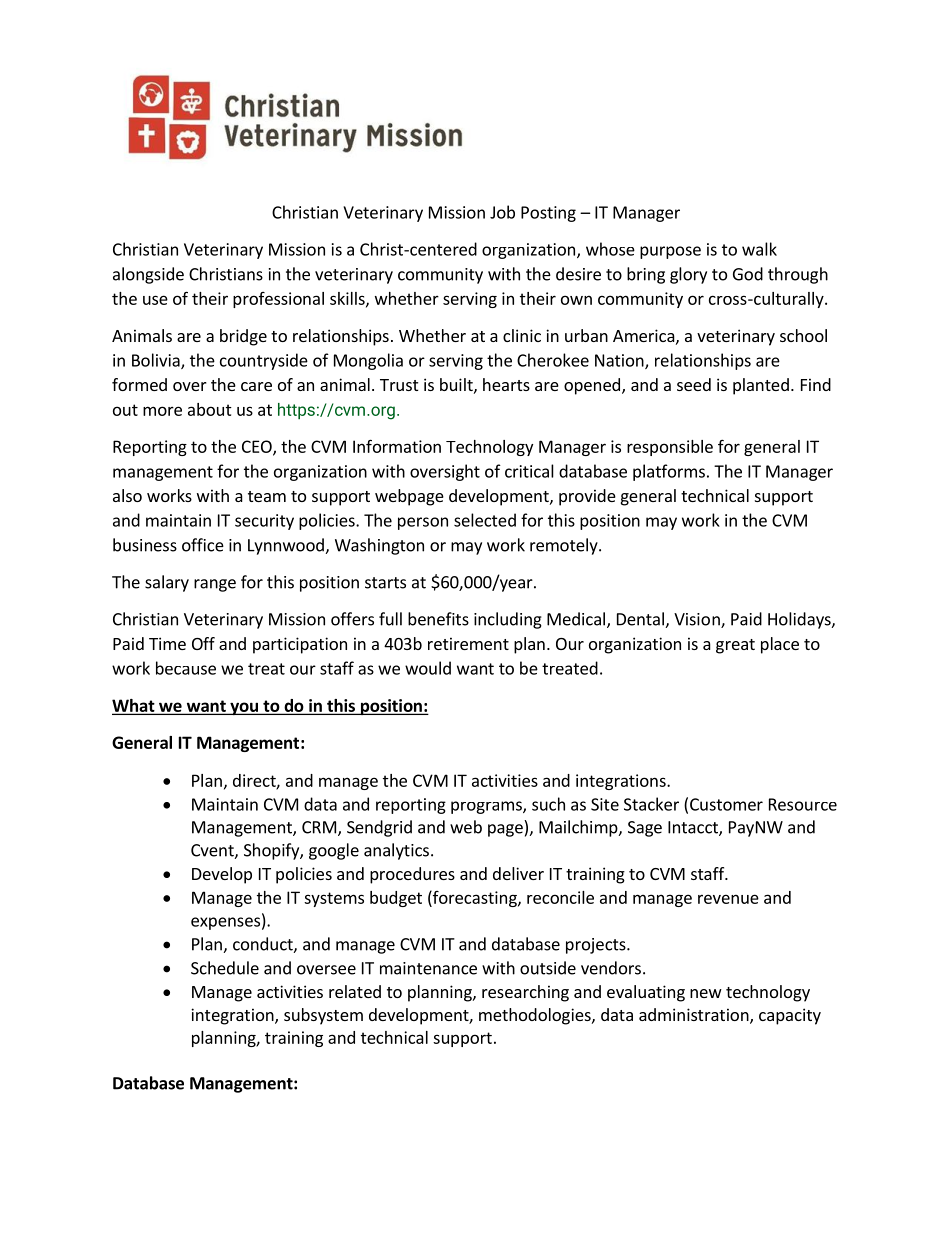  I want to click on Vision, so click(698, 620).
